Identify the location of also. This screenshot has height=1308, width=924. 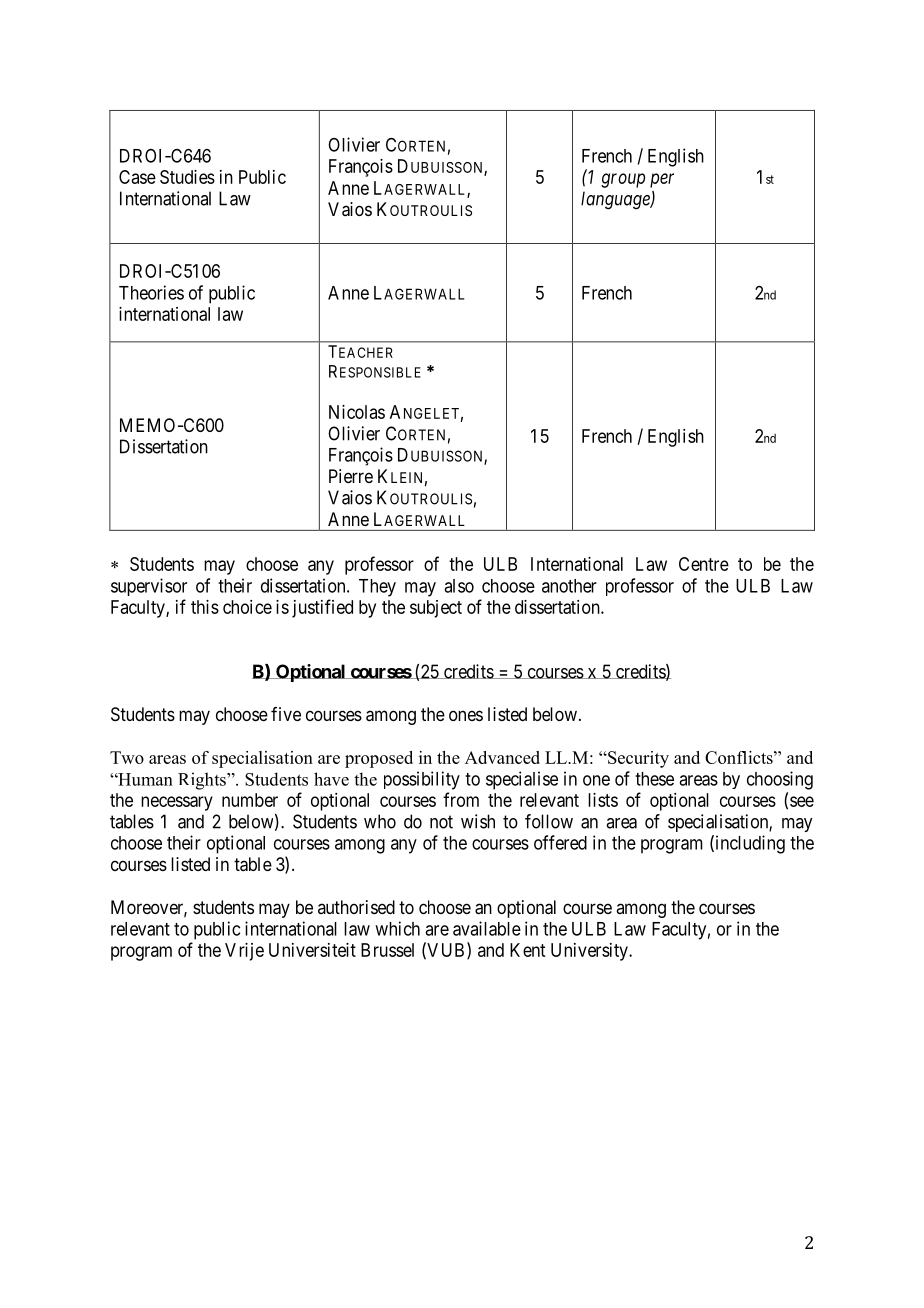
(459, 586).
